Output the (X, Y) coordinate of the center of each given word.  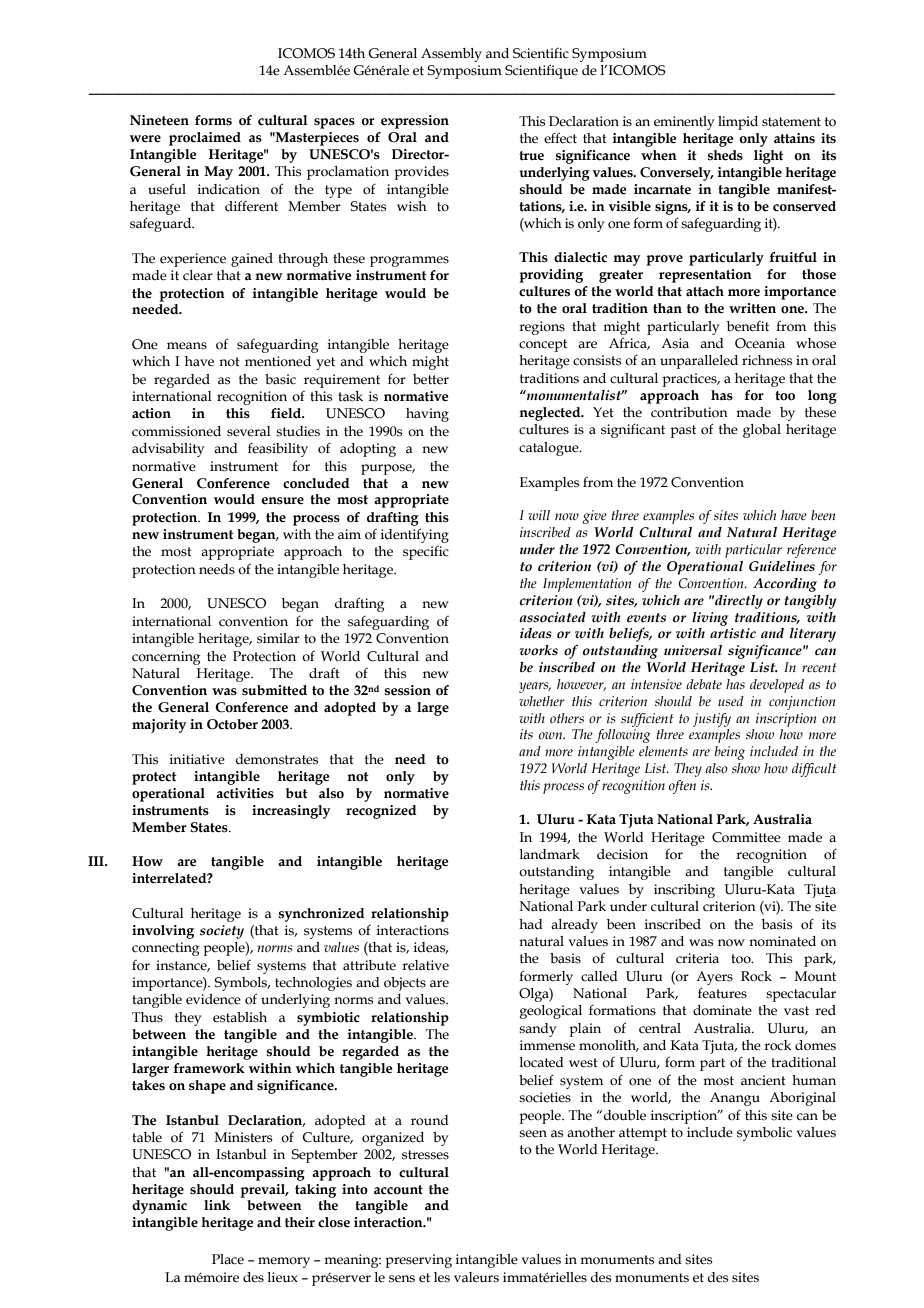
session (408, 690)
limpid (738, 123)
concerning (166, 658)
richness (767, 360)
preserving (418, 1261)
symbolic (764, 1134)
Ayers (714, 978)
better (431, 379)
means (187, 346)
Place (228, 1259)
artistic (733, 633)
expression (415, 122)
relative (425, 965)
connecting (165, 949)
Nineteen (159, 120)
